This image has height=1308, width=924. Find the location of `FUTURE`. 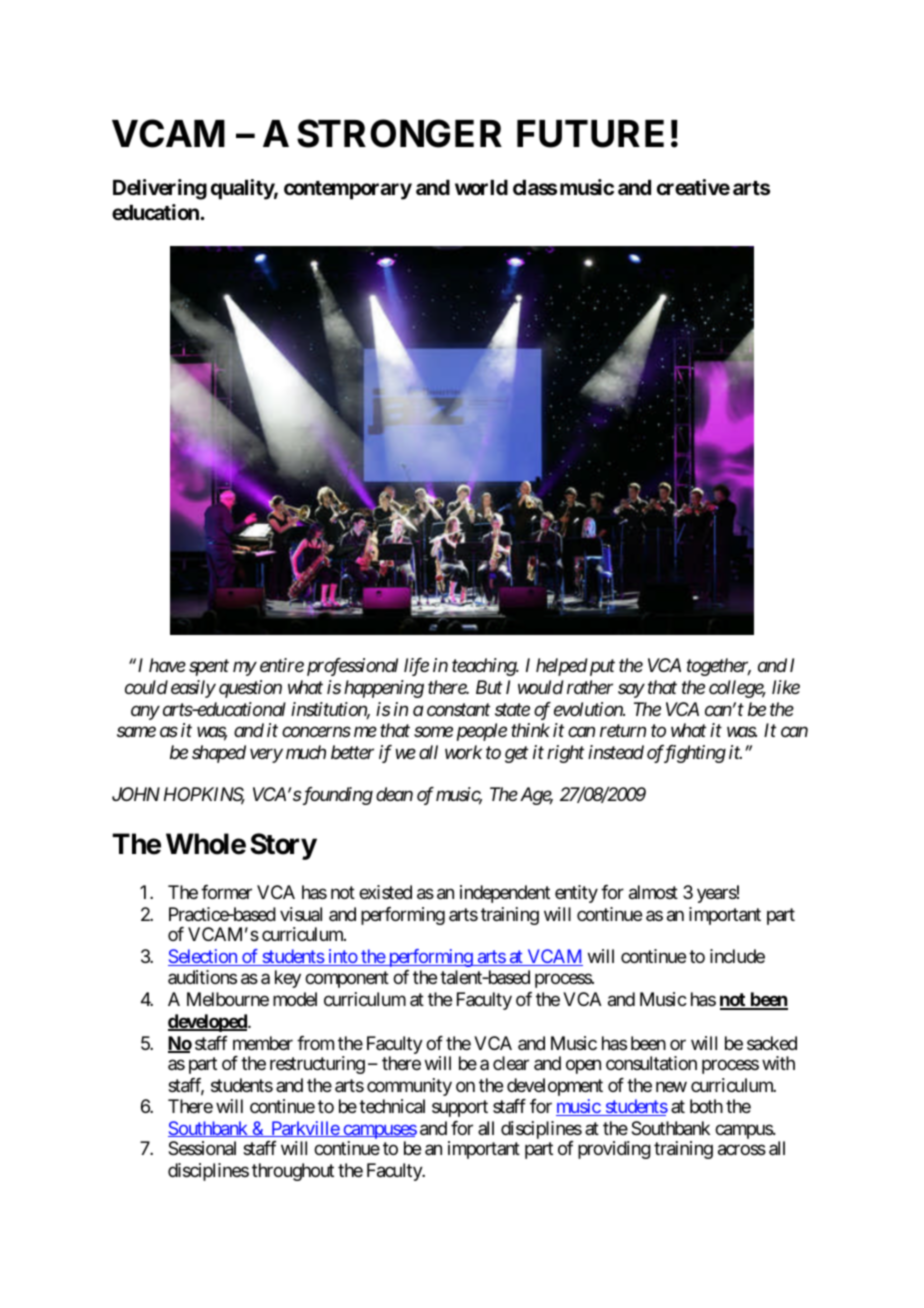

FUTURE is located at coordinates (590, 134).
